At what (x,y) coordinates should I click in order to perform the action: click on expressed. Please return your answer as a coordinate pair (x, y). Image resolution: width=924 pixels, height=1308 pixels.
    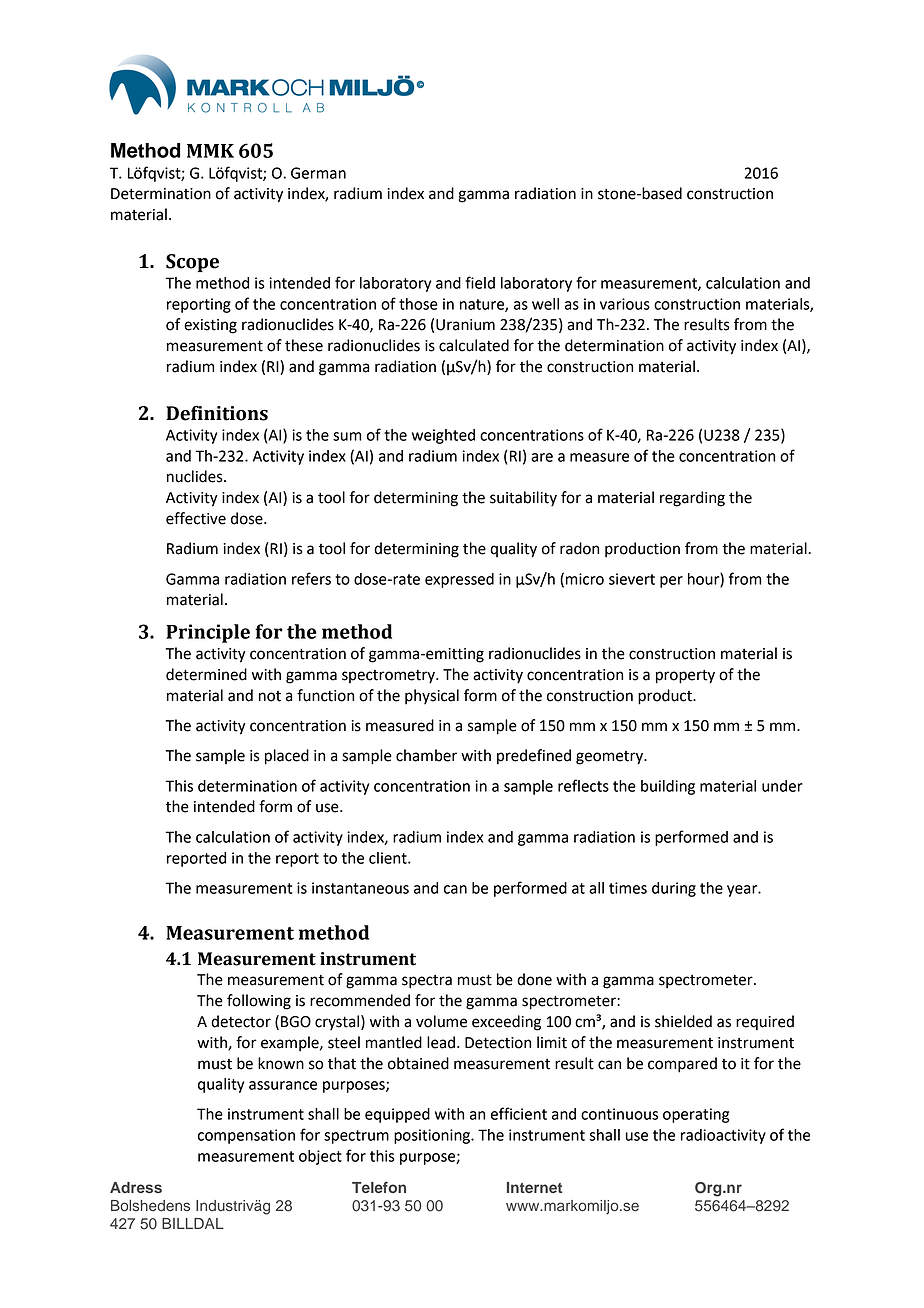
    Looking at the image, I should click on (459, 580).
